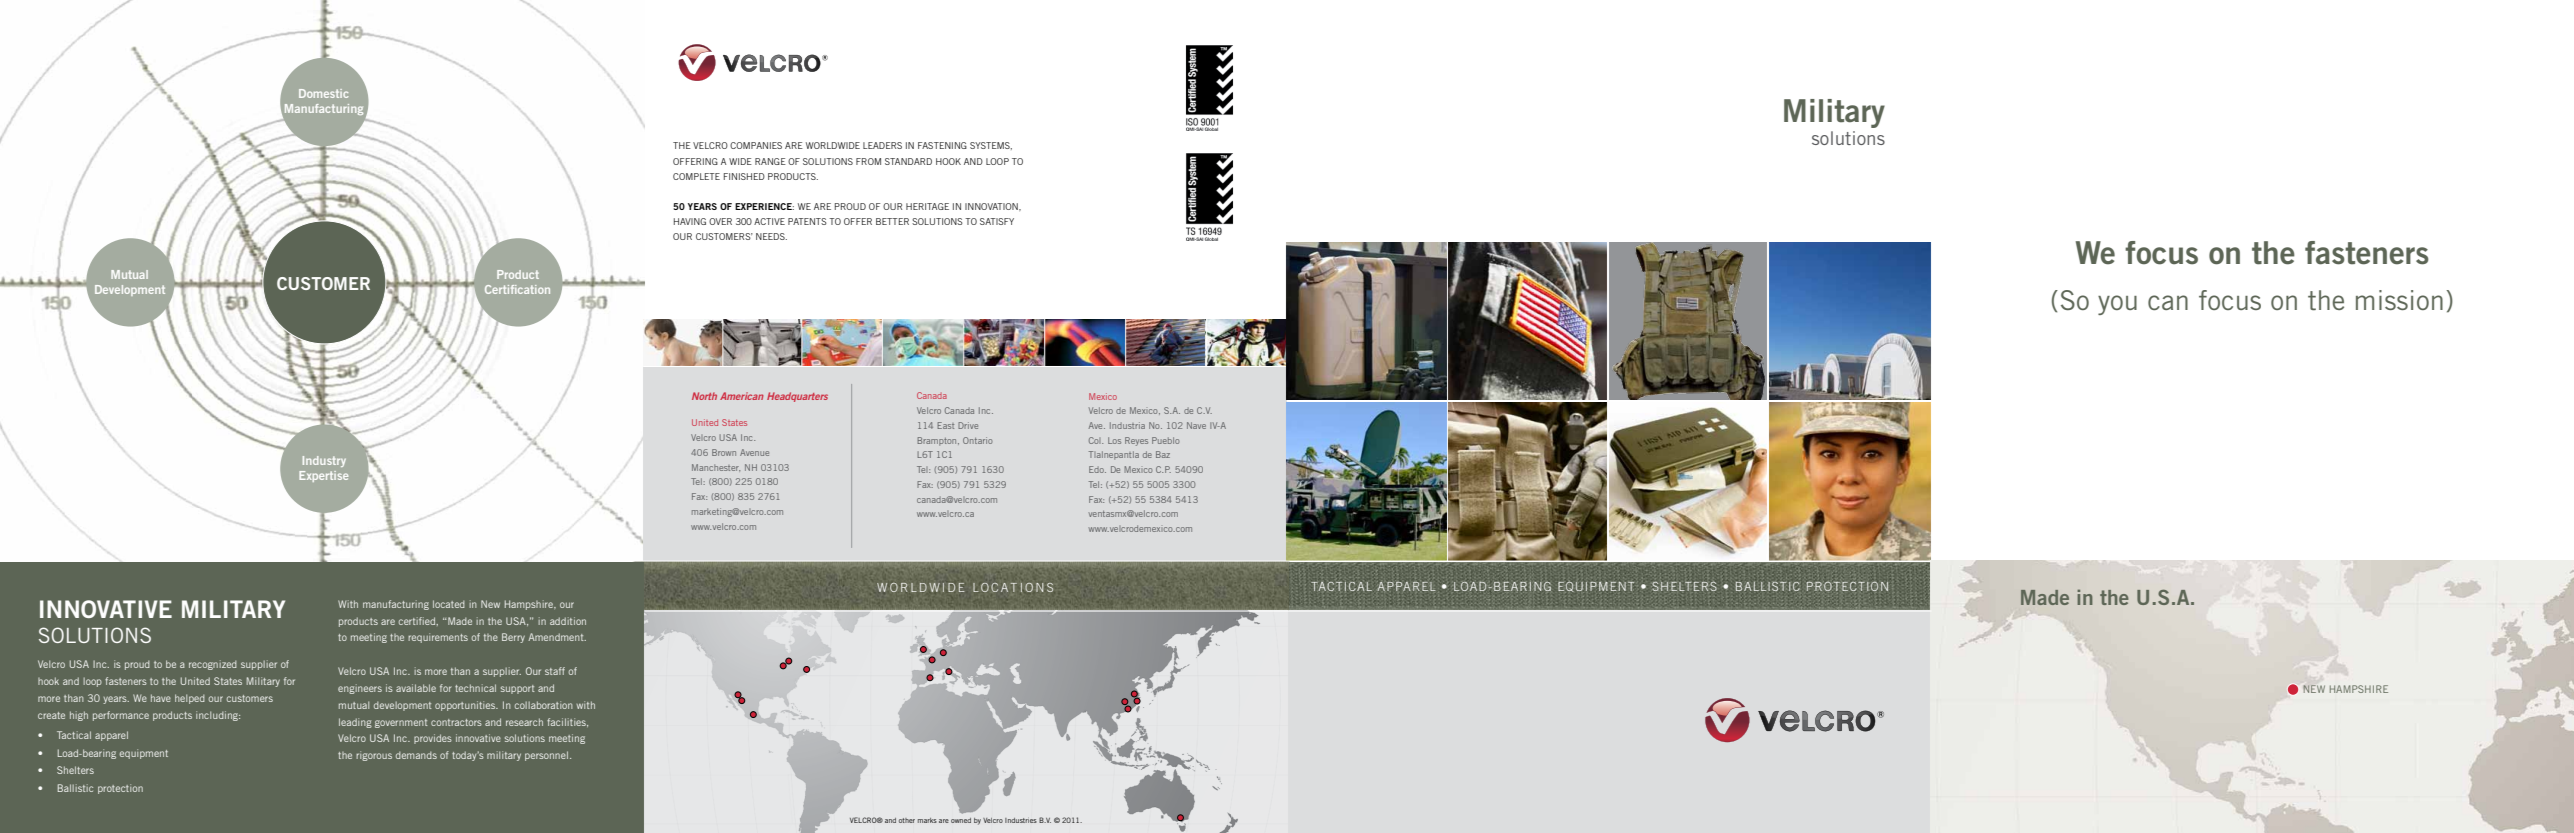  I want to click on Baz, so click(1163, 454).
